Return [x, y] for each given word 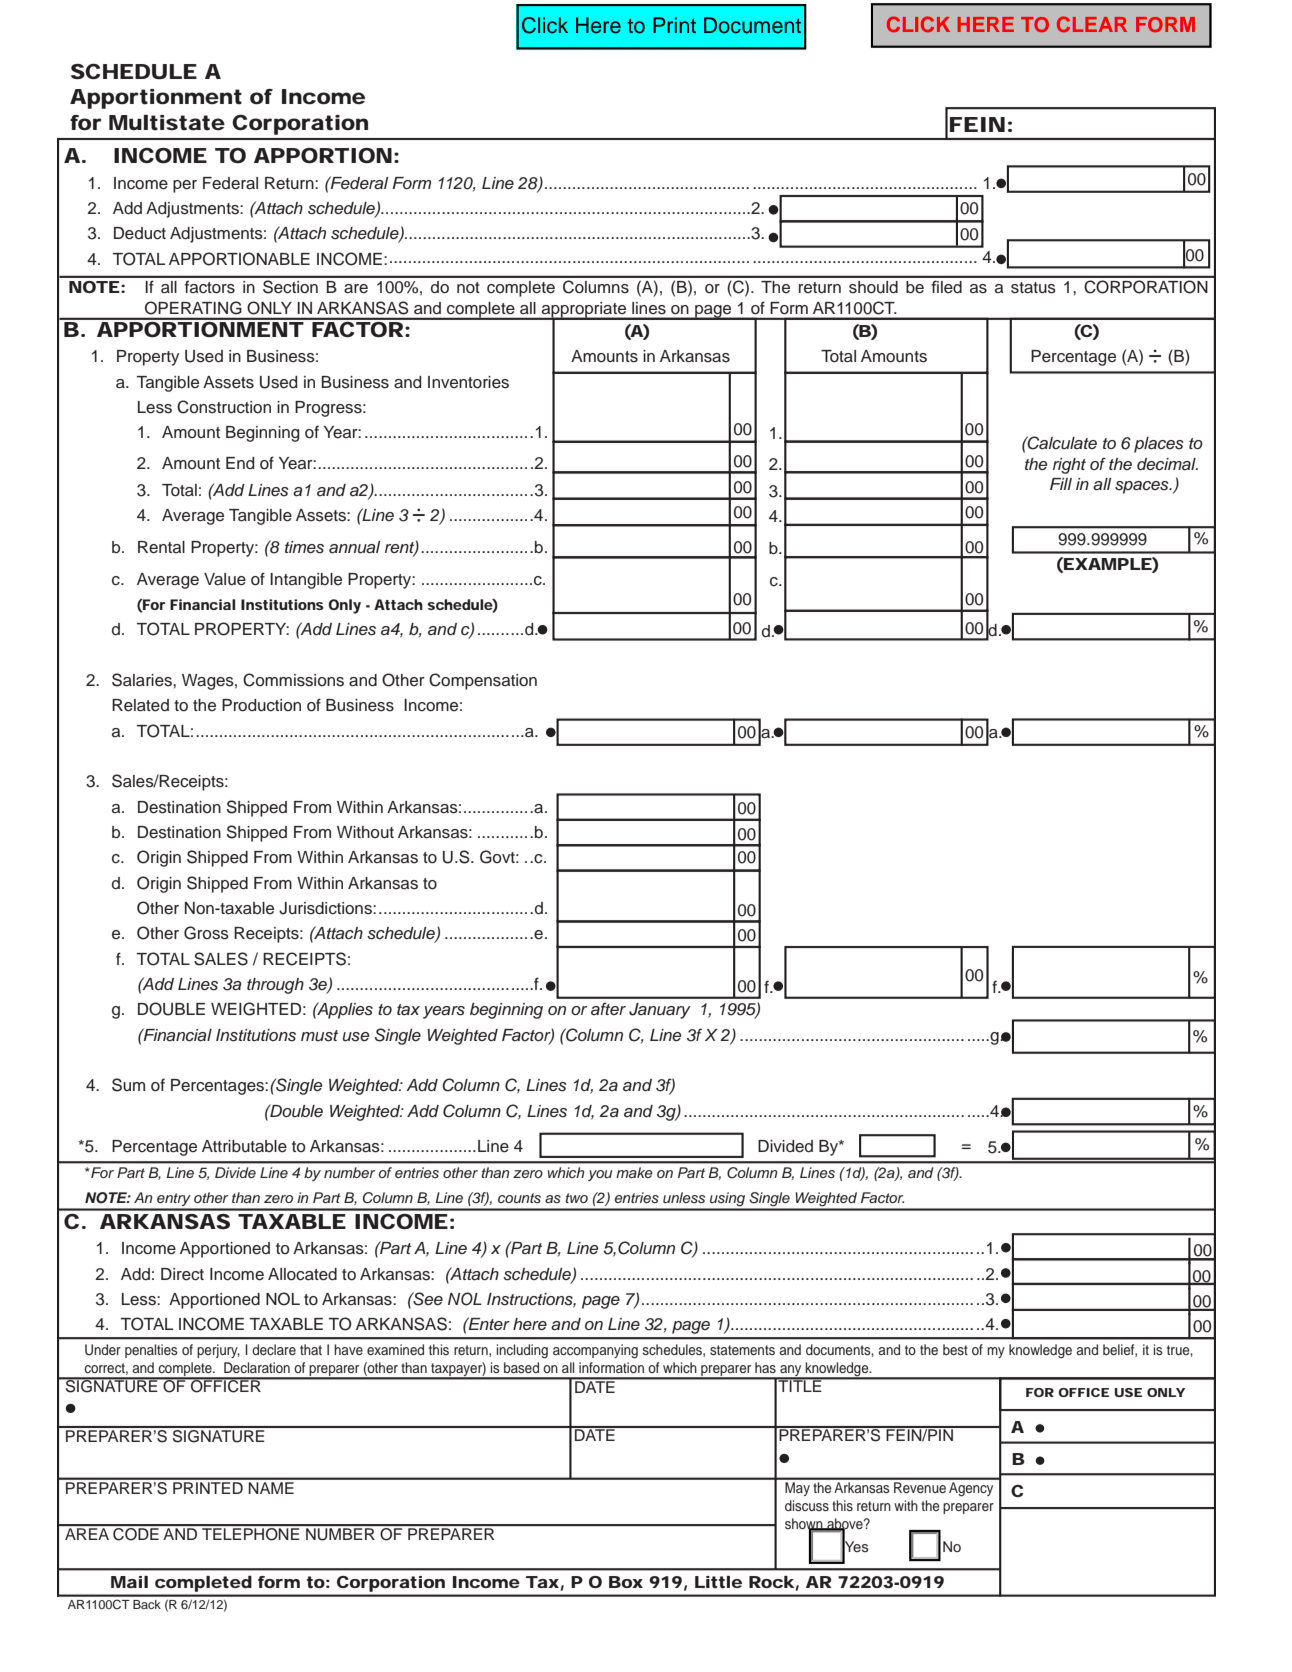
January [660, 1011]
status [1033, 288]
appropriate [584, 311]
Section [290, 287]
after [608, 1008]
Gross [206, 933]
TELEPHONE [251, 1533]
